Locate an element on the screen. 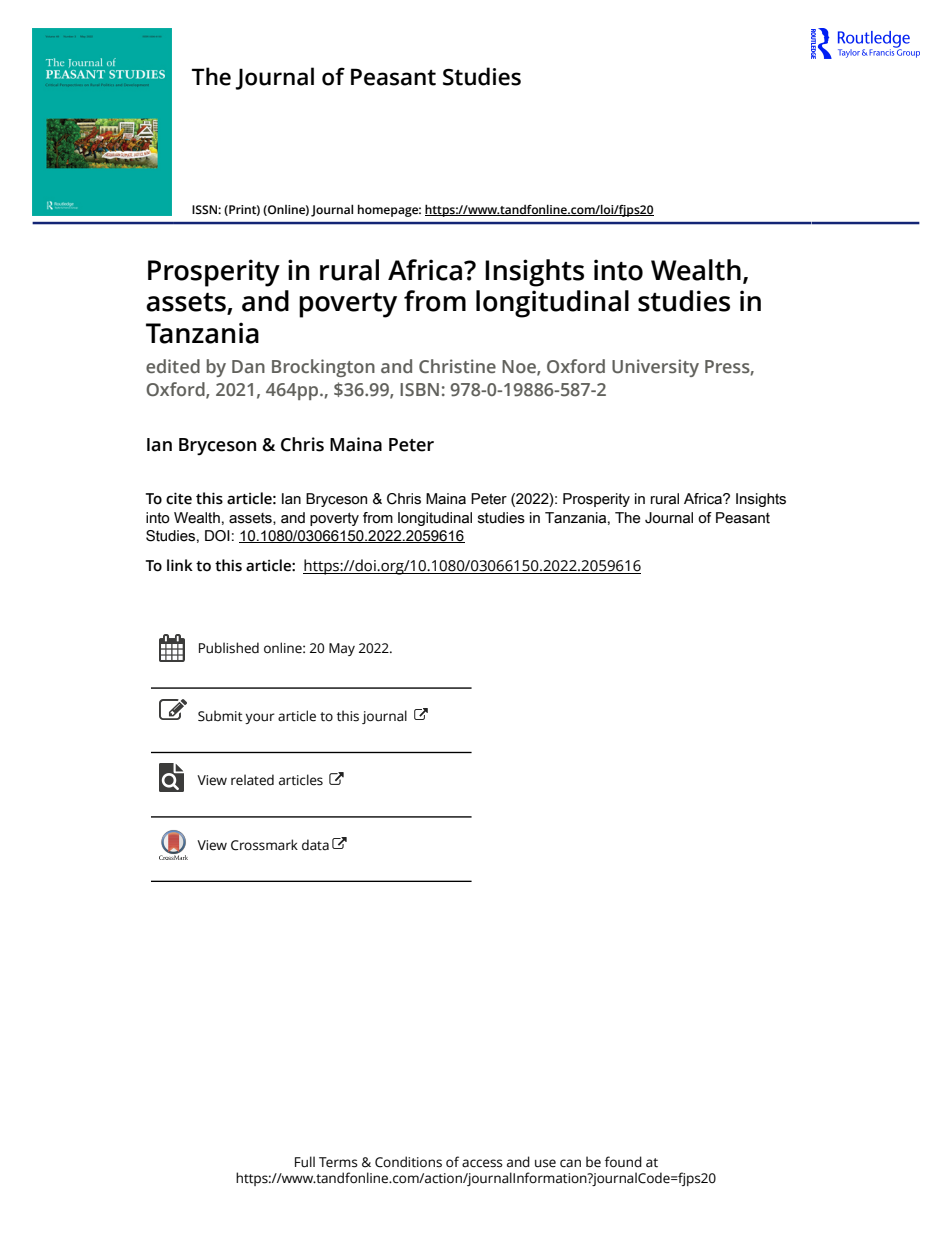 This screenshot has height=1251, width=952. your is located at coordinates (260, 718).
